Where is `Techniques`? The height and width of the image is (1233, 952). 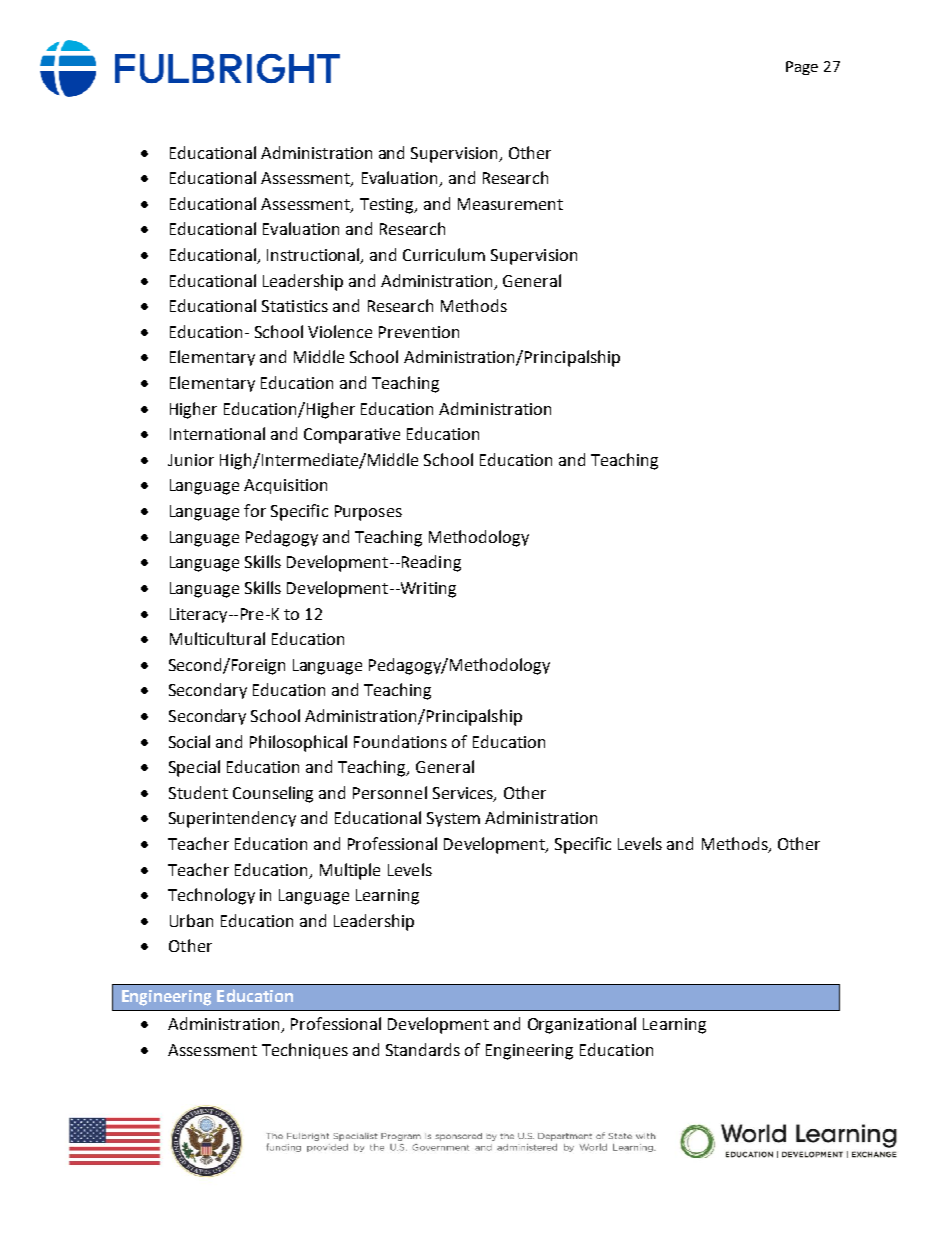
Techniques is located at coordinates (305, 1051).
